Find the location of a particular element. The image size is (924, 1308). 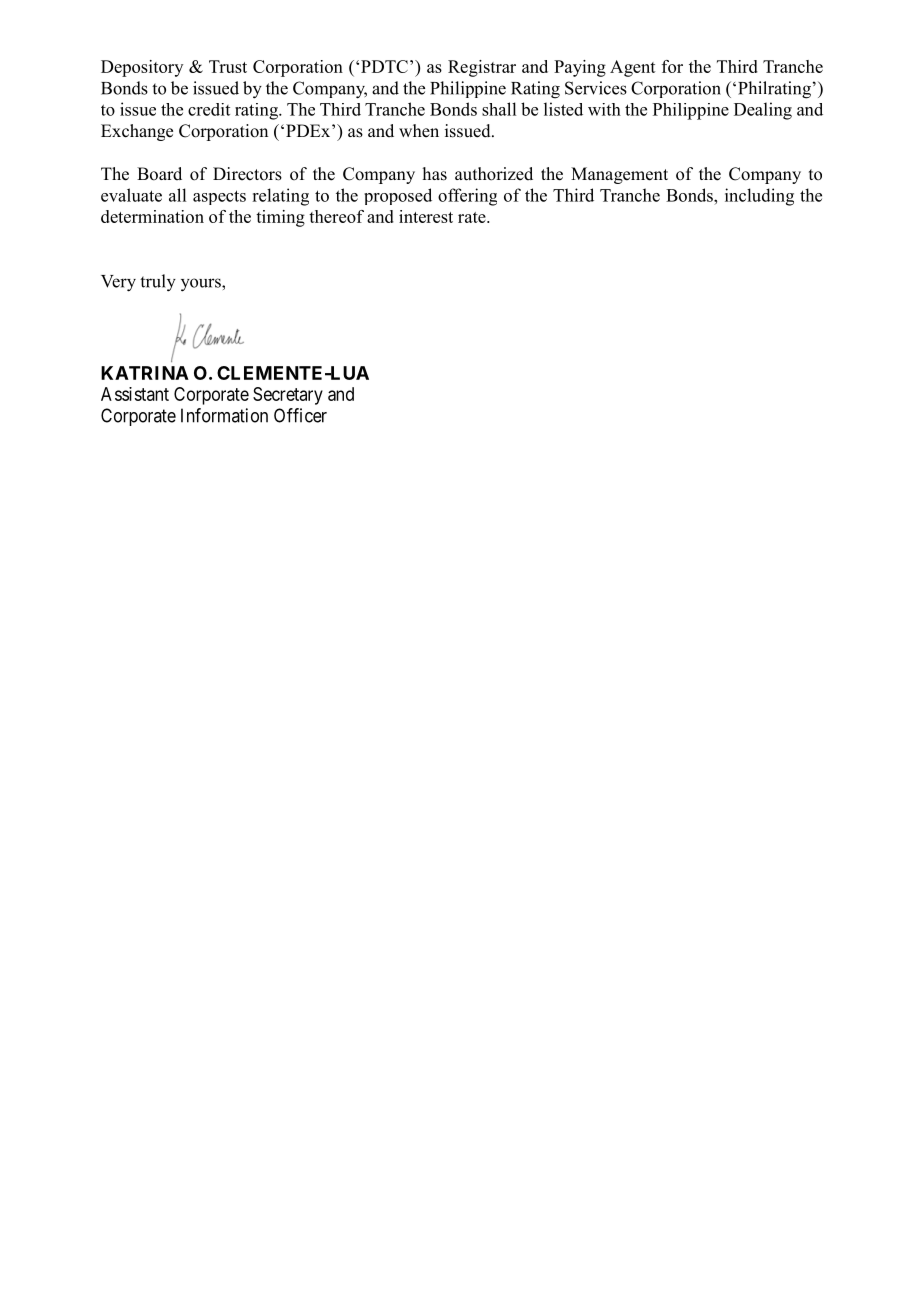

including is located at coordinates (759, 197).
